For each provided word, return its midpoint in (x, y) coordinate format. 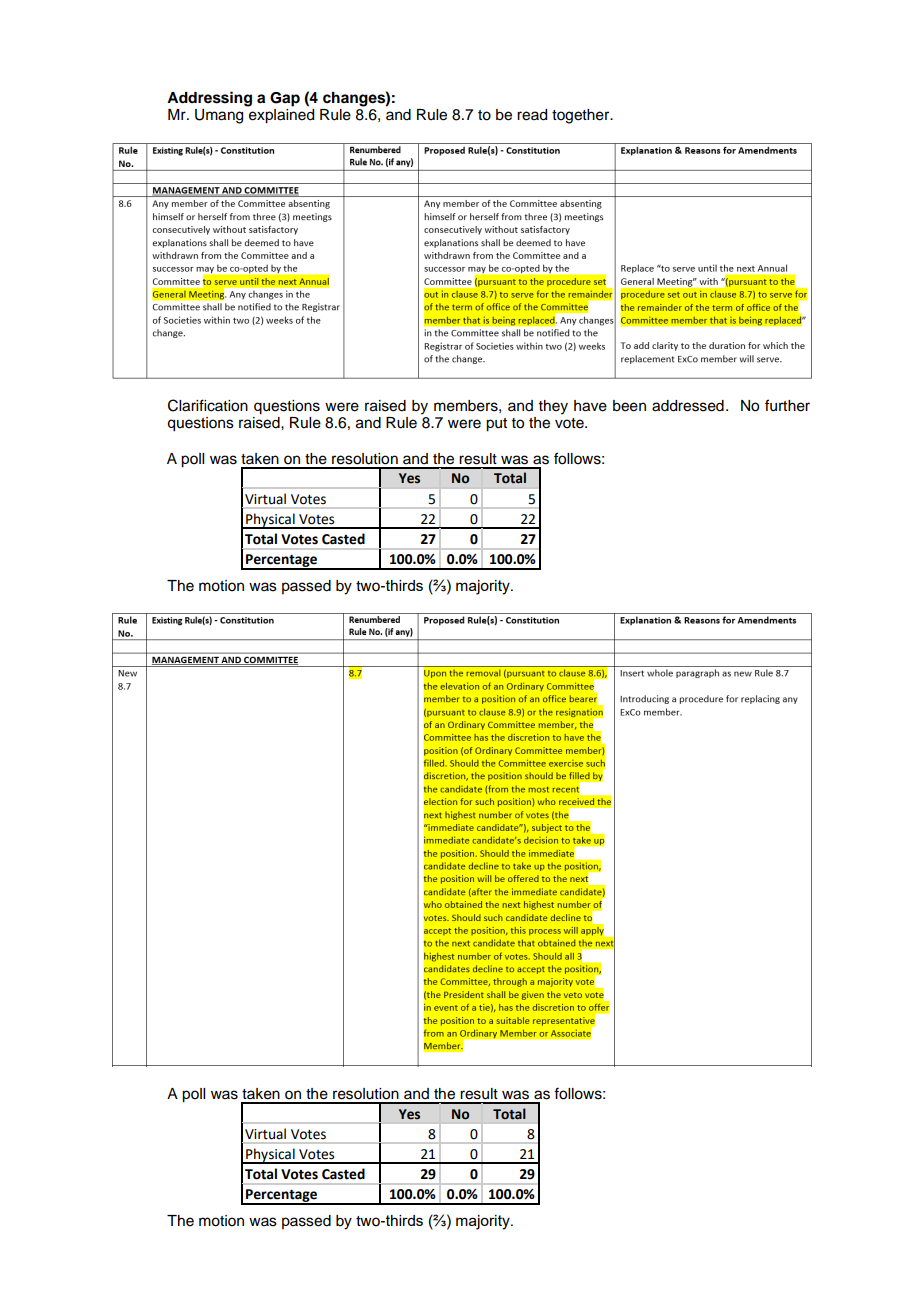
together (582, 116)
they (553, 407)
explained (281, 116)
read (532, 115)
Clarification (208, 405)
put (496, 425)
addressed (688, 406)
